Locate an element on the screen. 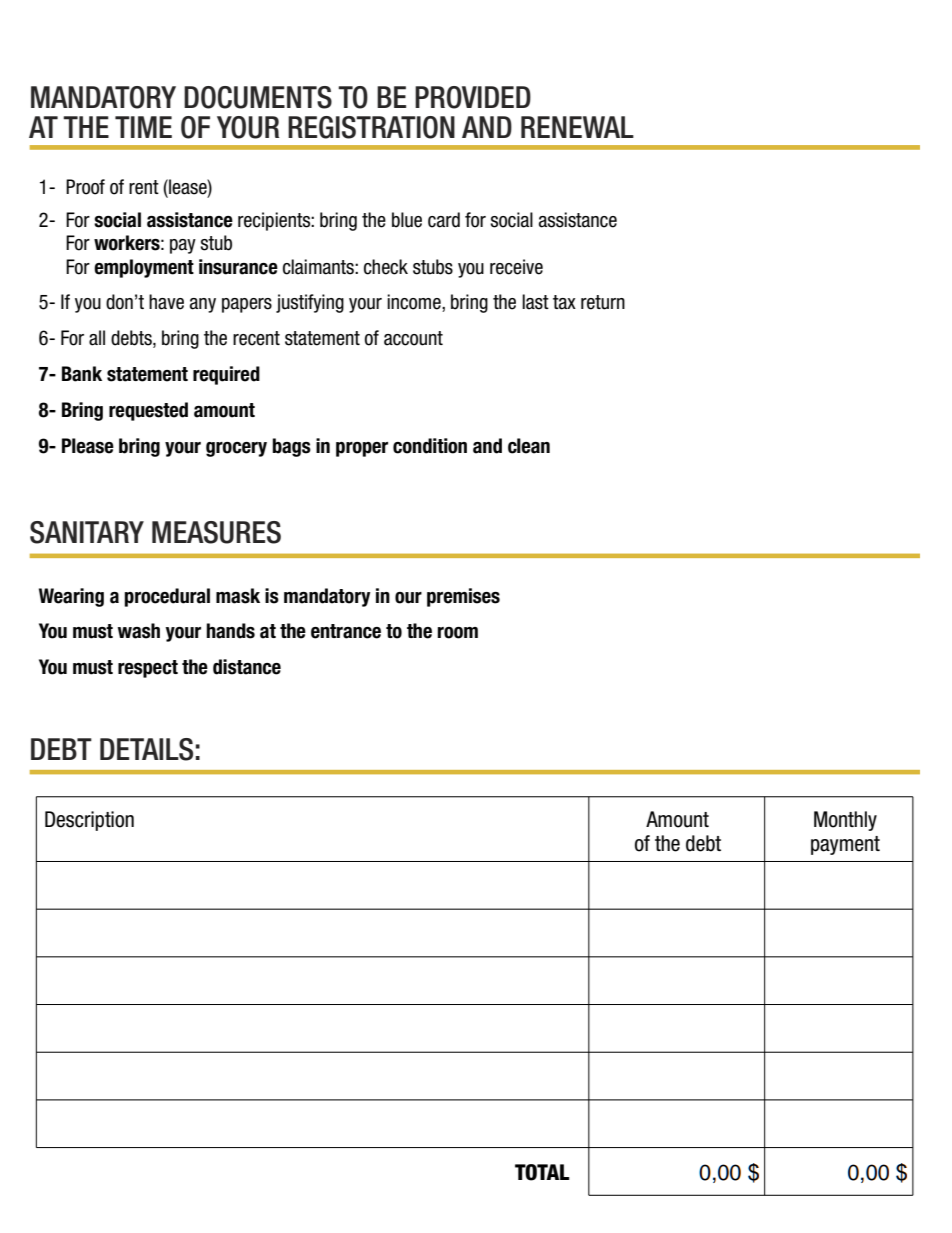 Image resolution: width=952 pixels, height=1233 pixels. room is located at coordinates (457, 633).
